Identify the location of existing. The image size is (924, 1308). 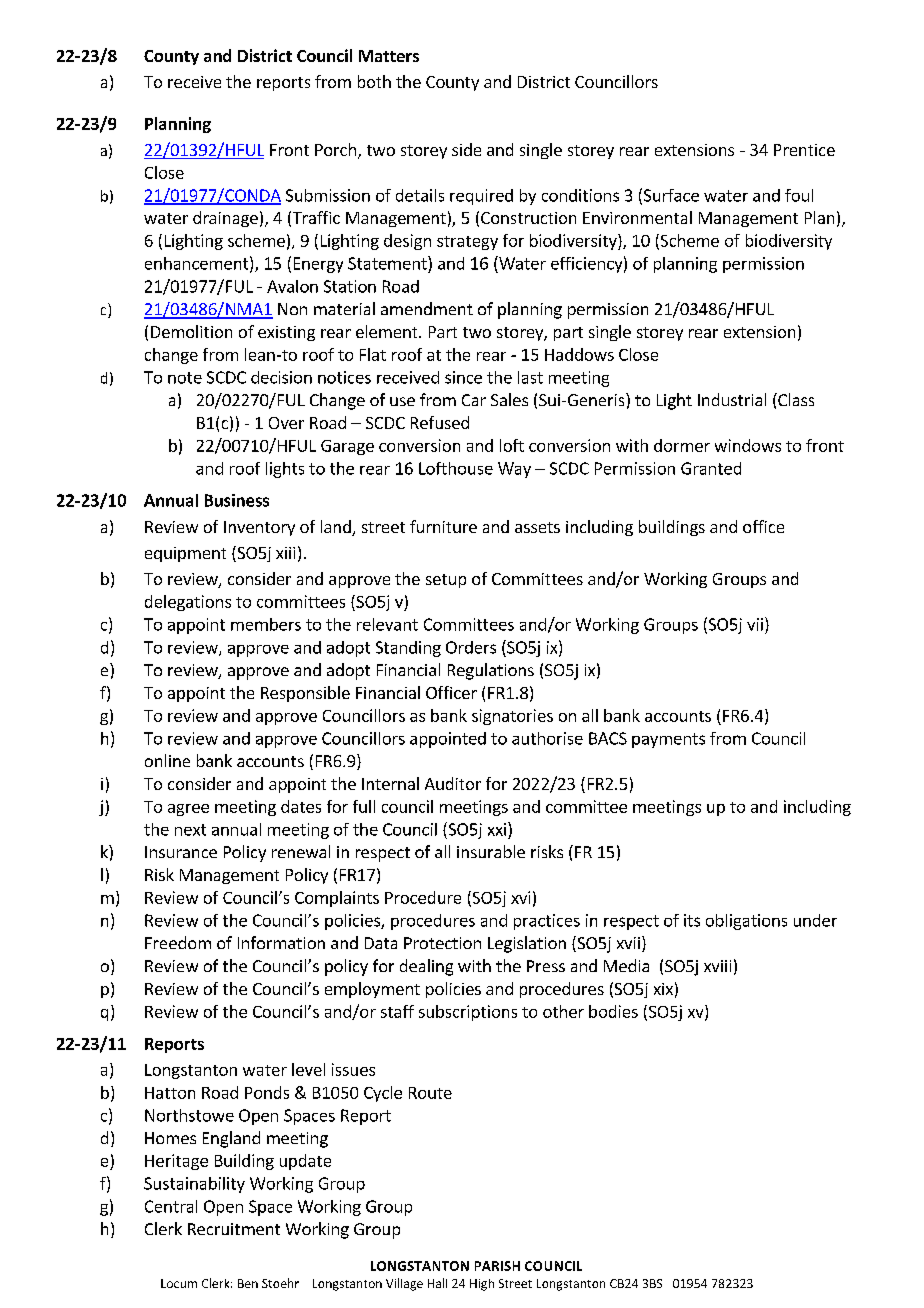
(286, 333).
